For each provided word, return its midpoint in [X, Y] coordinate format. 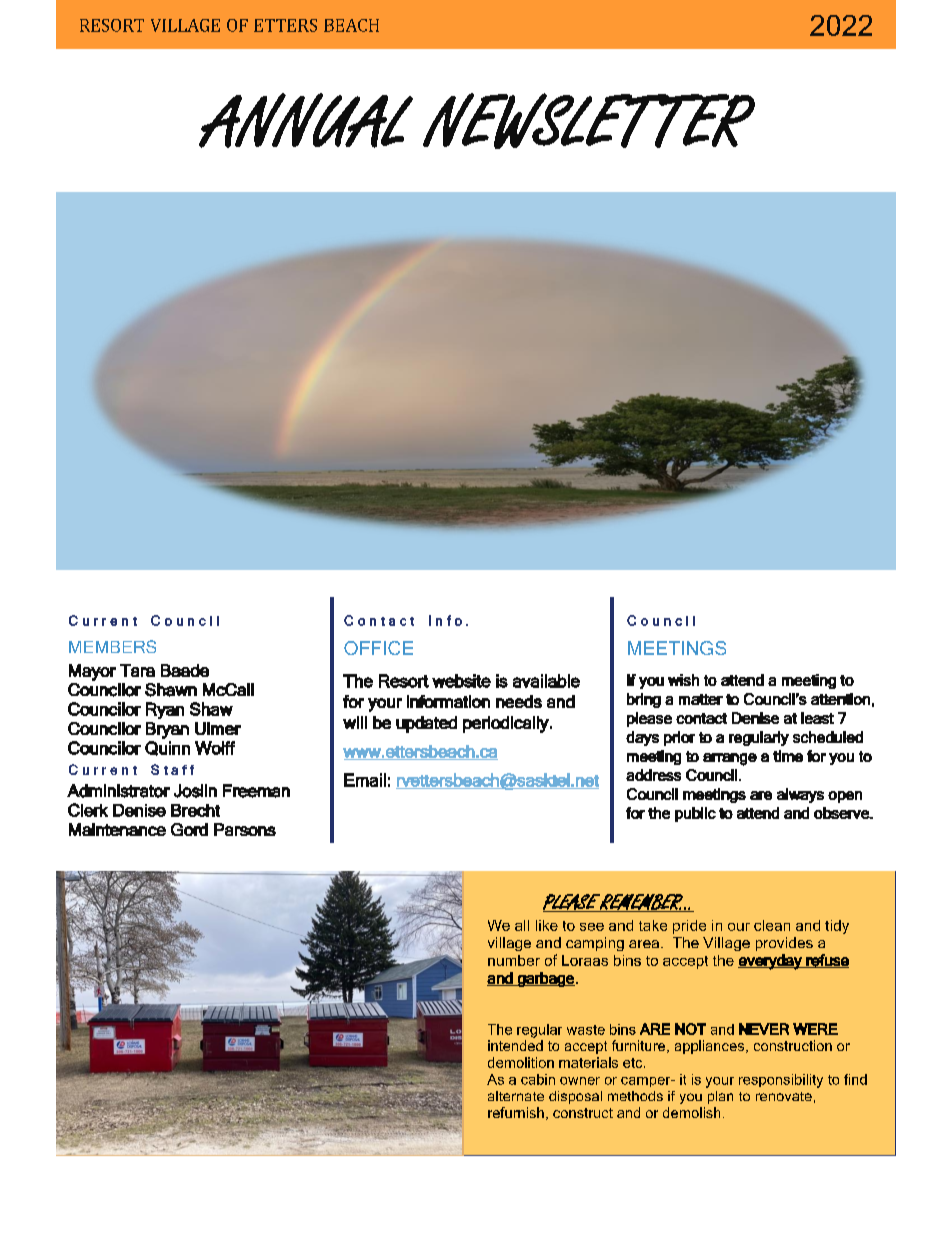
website [461, 681]
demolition [521, 1062]
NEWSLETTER [589, 121]
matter [701, 699]
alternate [516, 1096]
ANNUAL [306, 120]
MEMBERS [112, 646]
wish [683, 680]
